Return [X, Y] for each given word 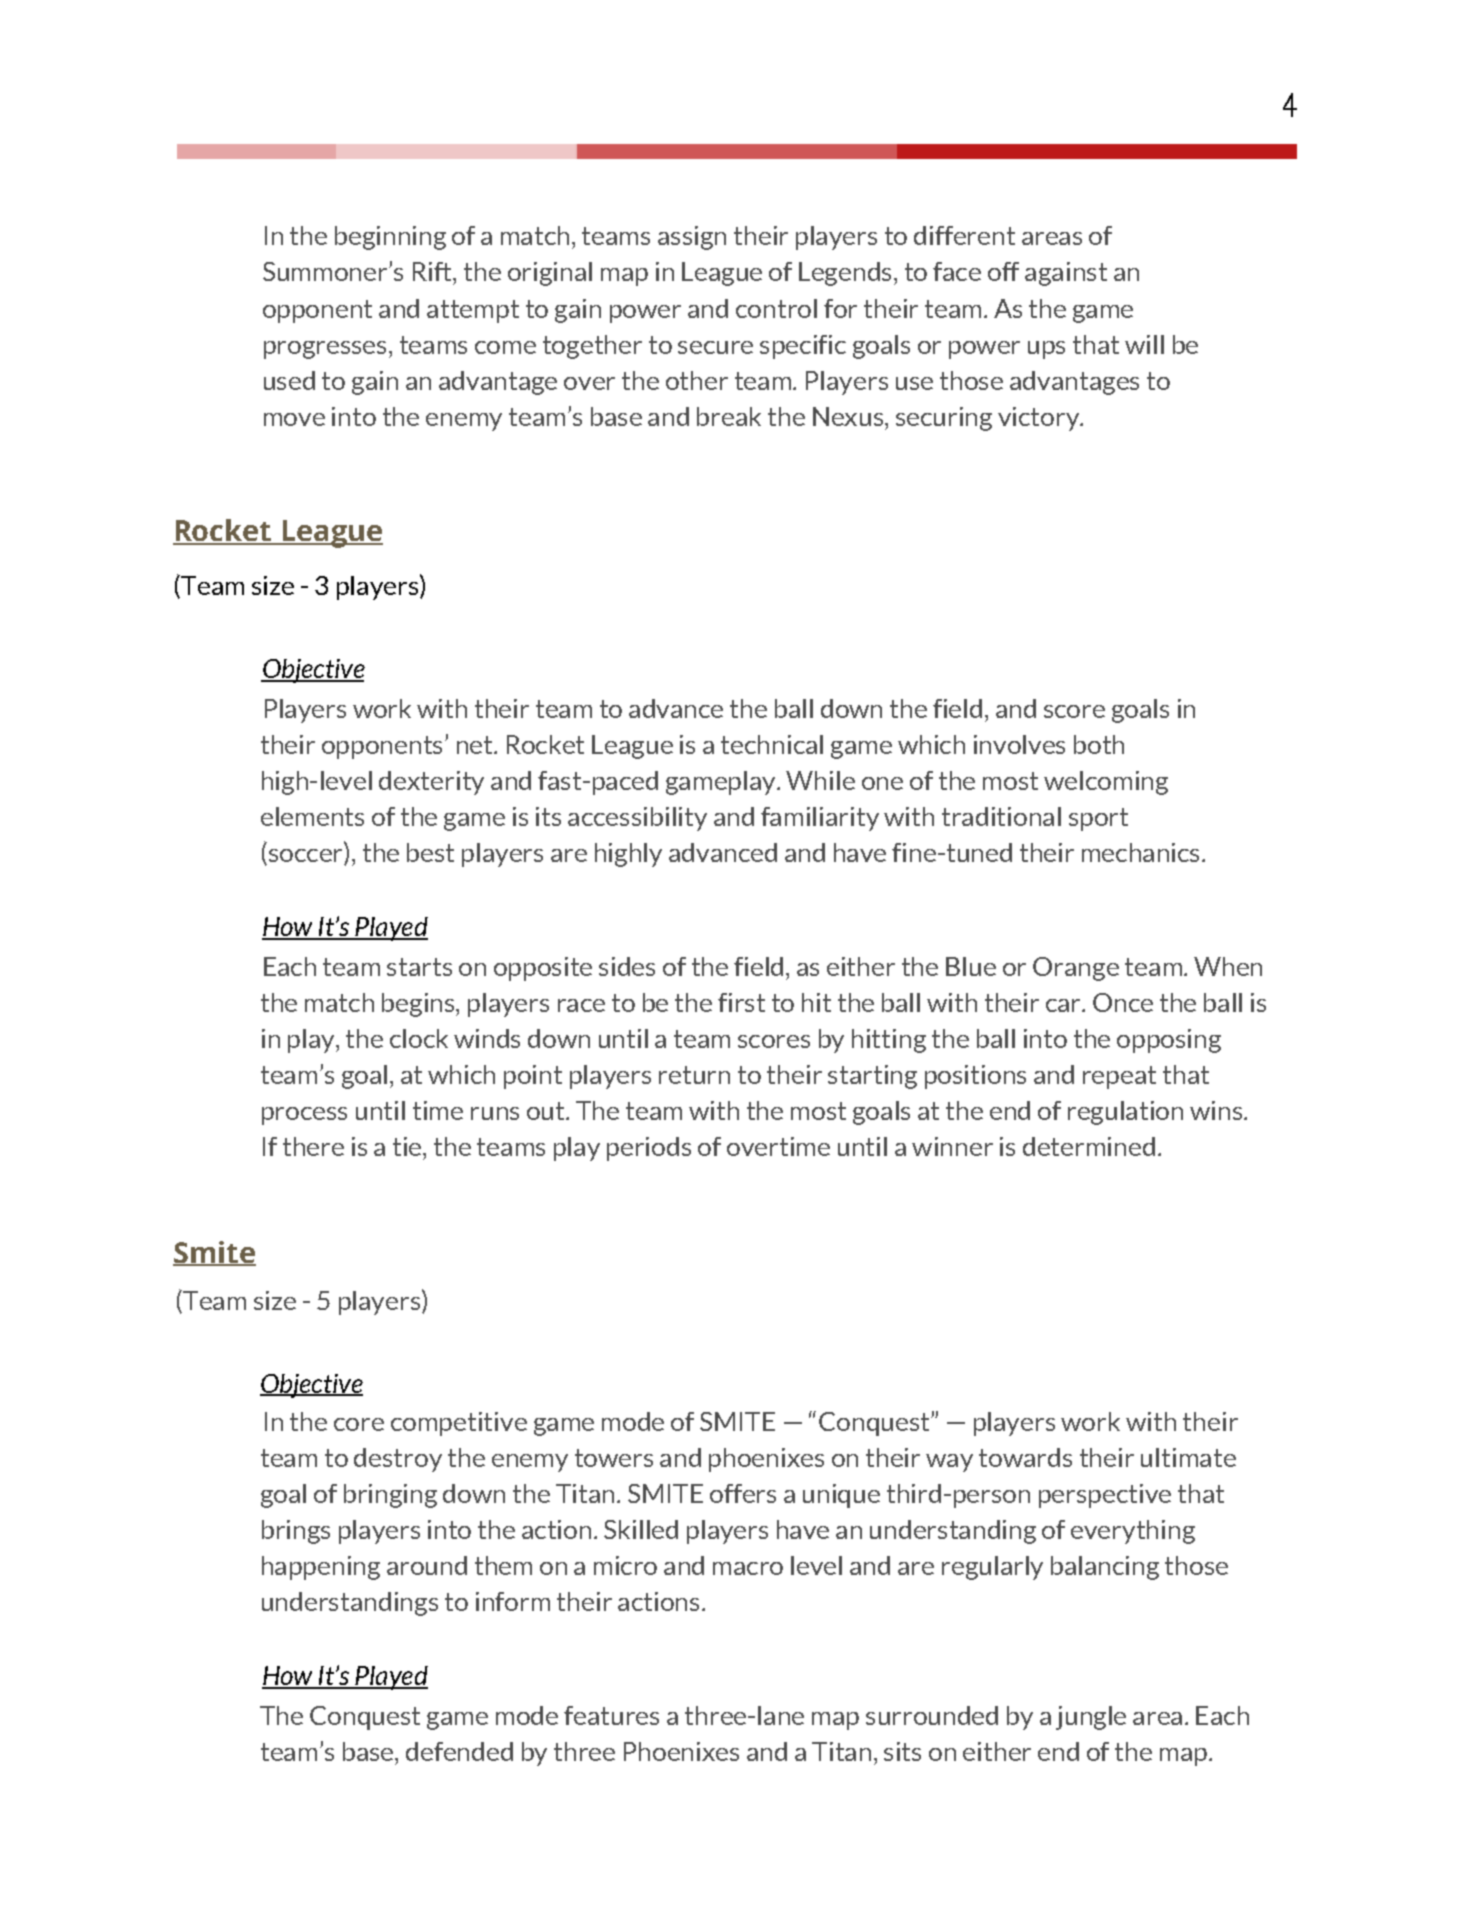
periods [649, 1149]
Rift [433, 271]
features [611, 1715]
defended [459, 1751]
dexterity [431, 783]
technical [772, 744]
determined [1089, 1146]
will [1144, 344]
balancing [1105, 1568]
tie [408, 1146]
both [1099, 744]
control [776, 308]
